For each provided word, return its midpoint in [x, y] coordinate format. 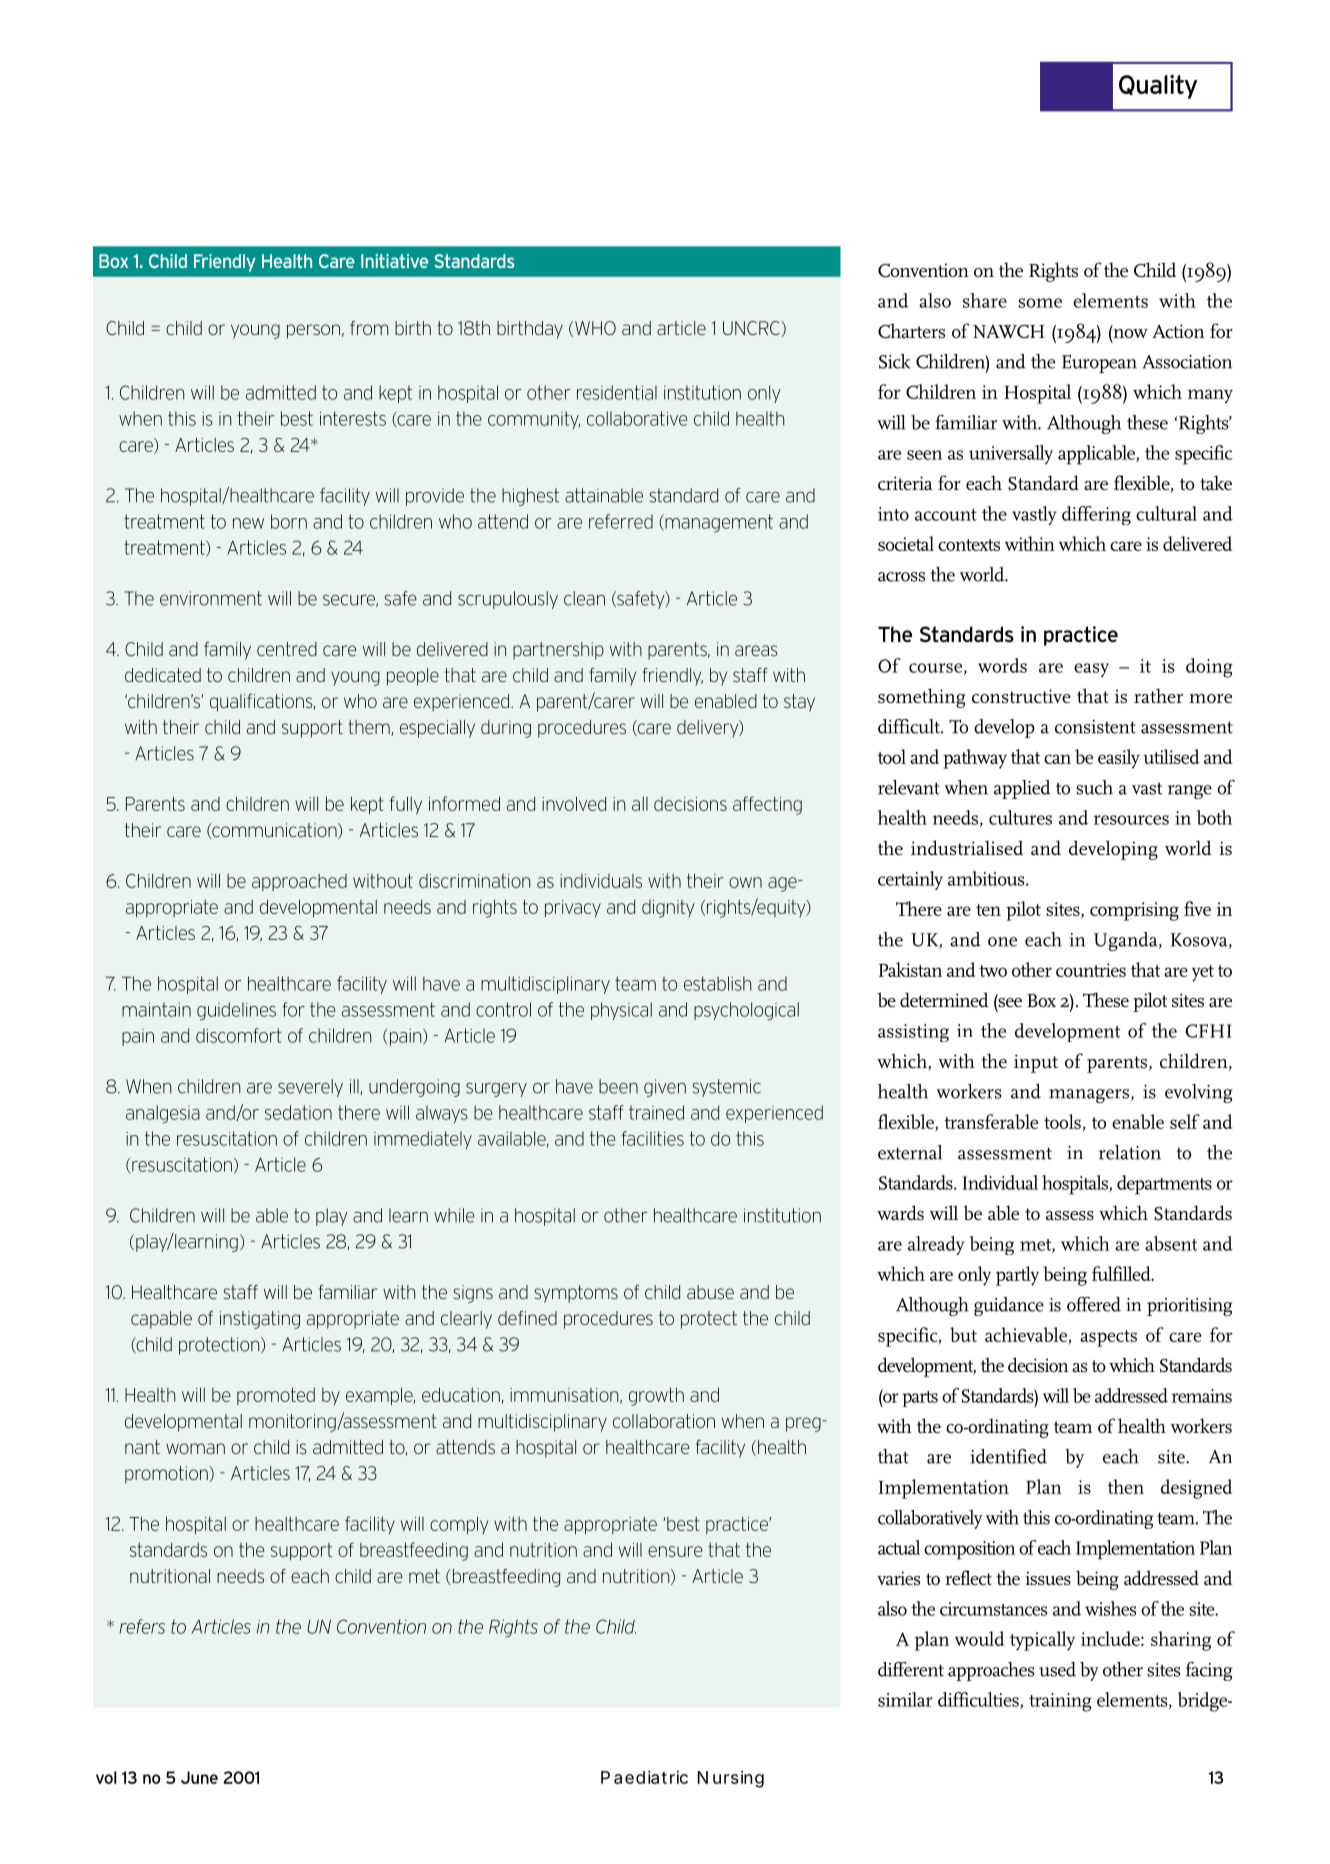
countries [1091, 970]
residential [617, 392]
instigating [260, 1320]
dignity [668, 909]
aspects [1108, 1338]
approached [299, 882]
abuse [710, 1292]
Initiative [394, 261]
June [199, 1777]
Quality [1158, 87]
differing [1096, 515]
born [289, 521]
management [718, 523]
